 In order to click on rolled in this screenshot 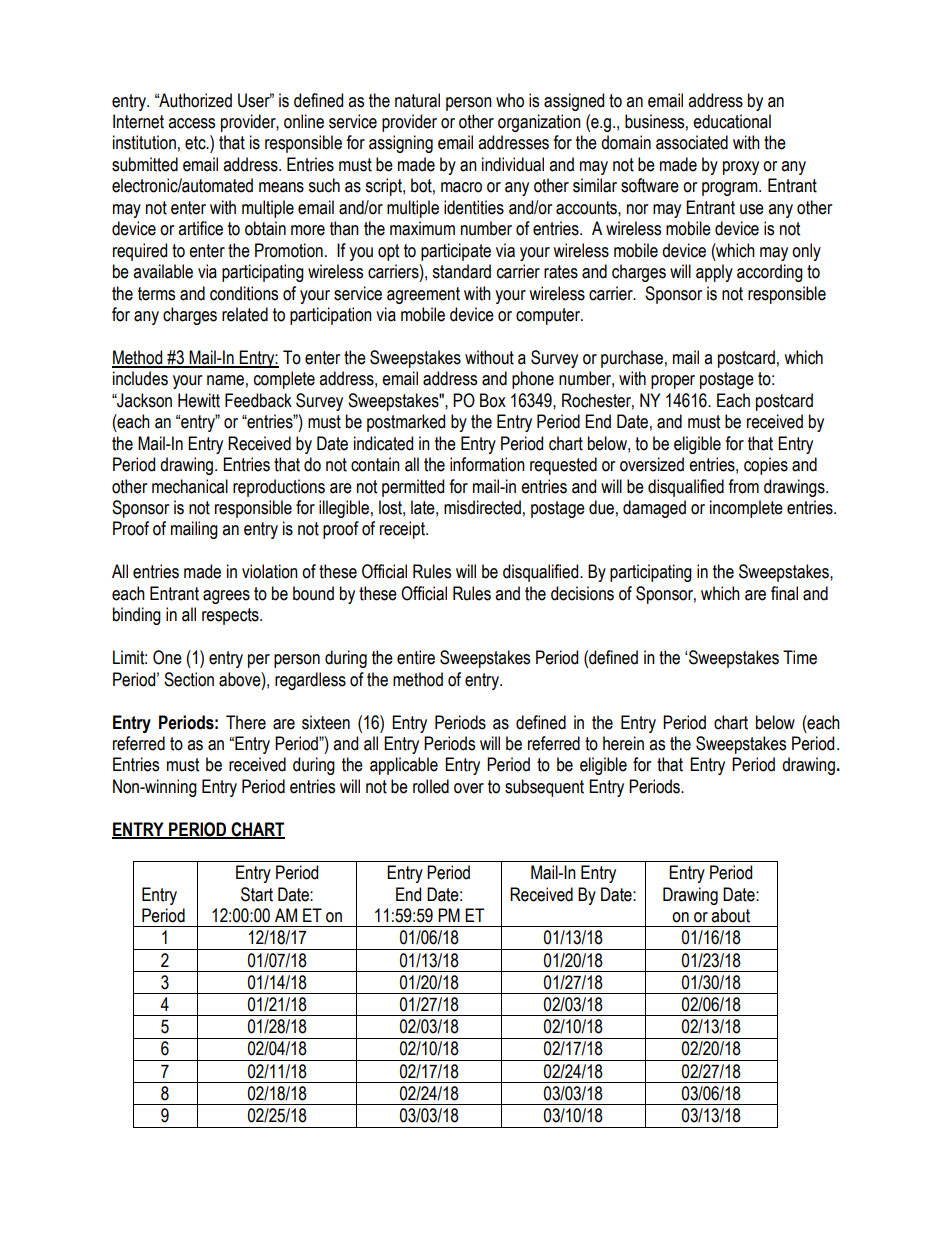, I will do `click(431, 786)`.
